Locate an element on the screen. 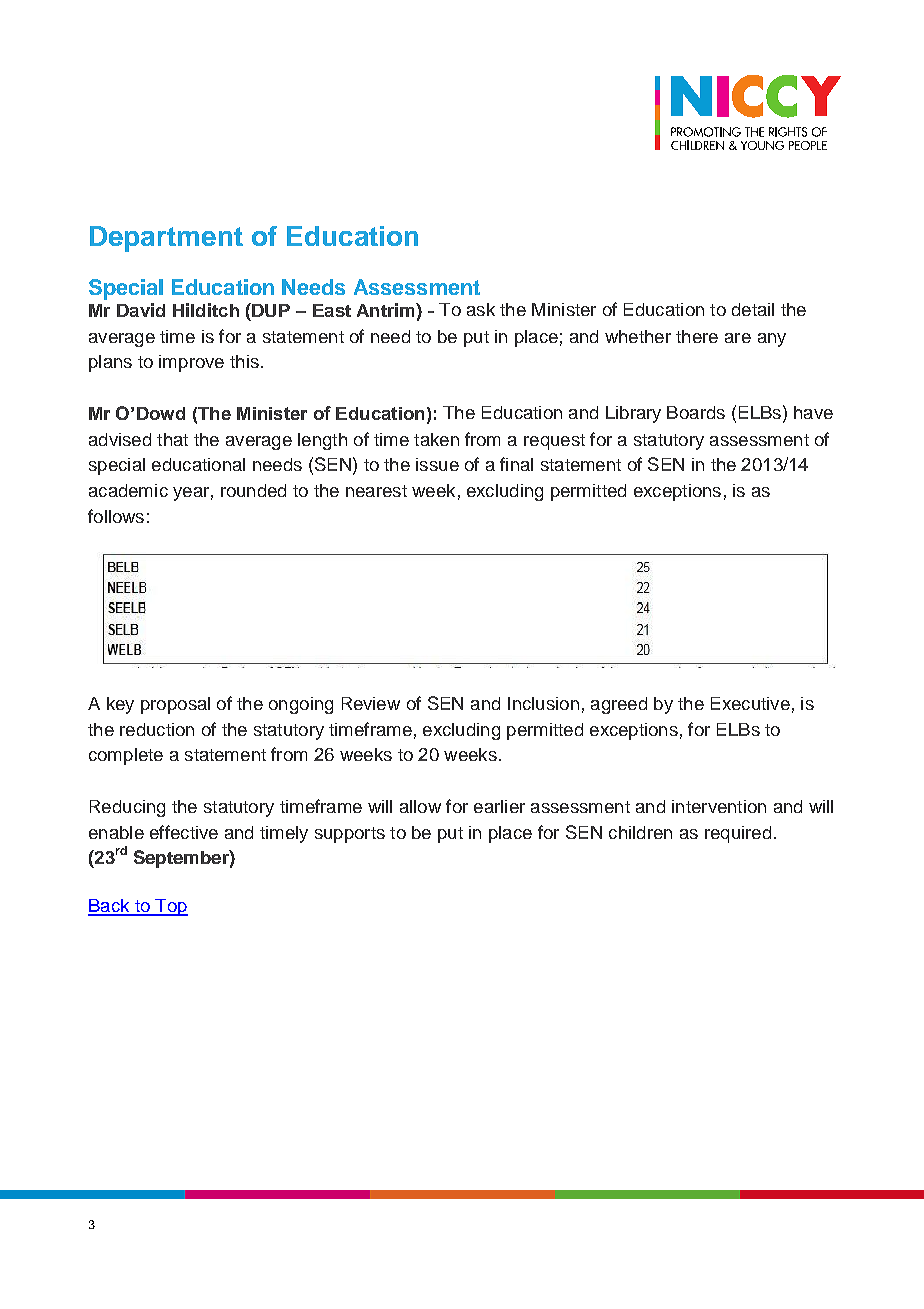  earlier is located at coordinates (499, 806).
